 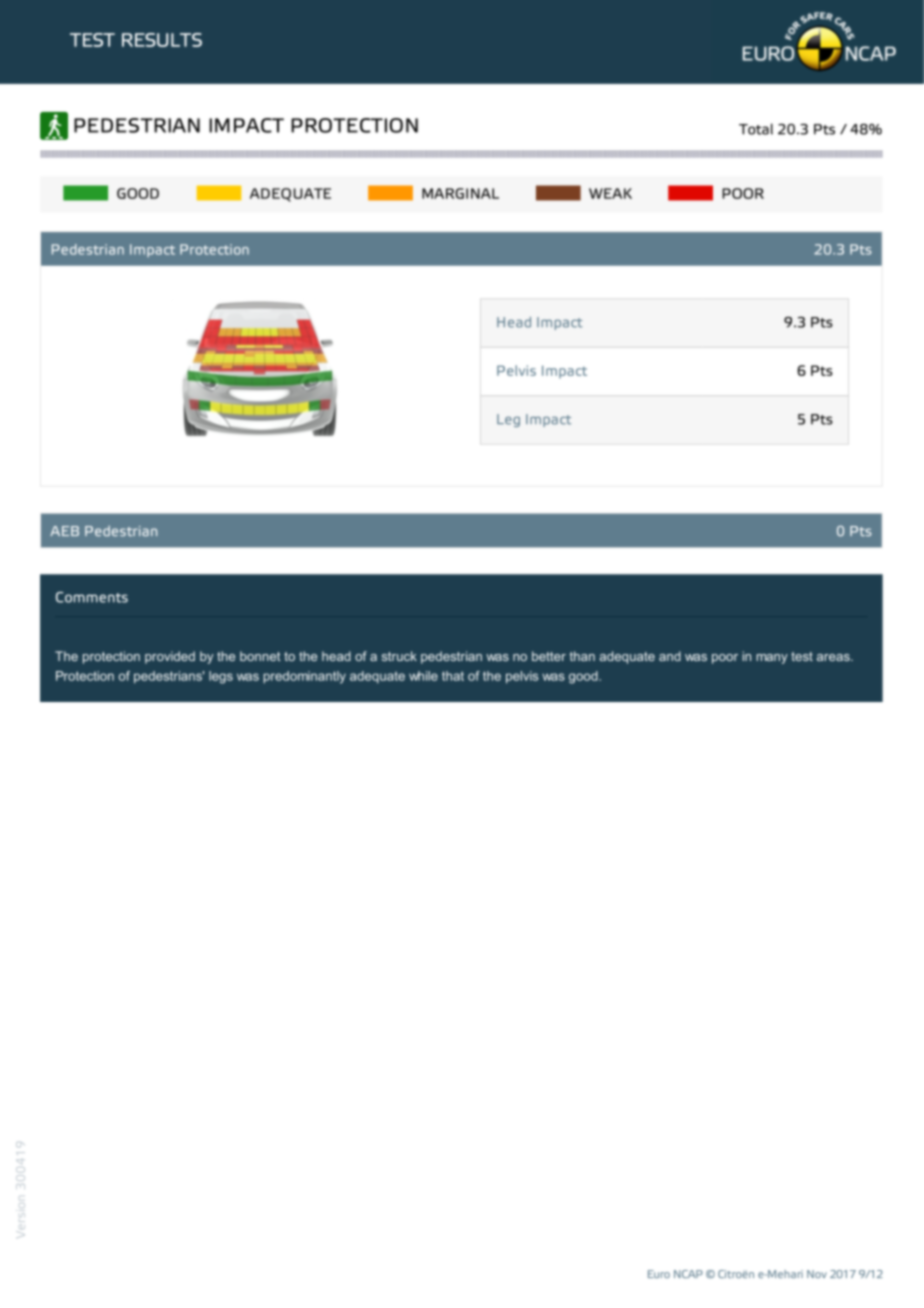 What do you see at coordinates (453, 676) in the screenshot?
I see `that` at bounding box center [453, 676].
